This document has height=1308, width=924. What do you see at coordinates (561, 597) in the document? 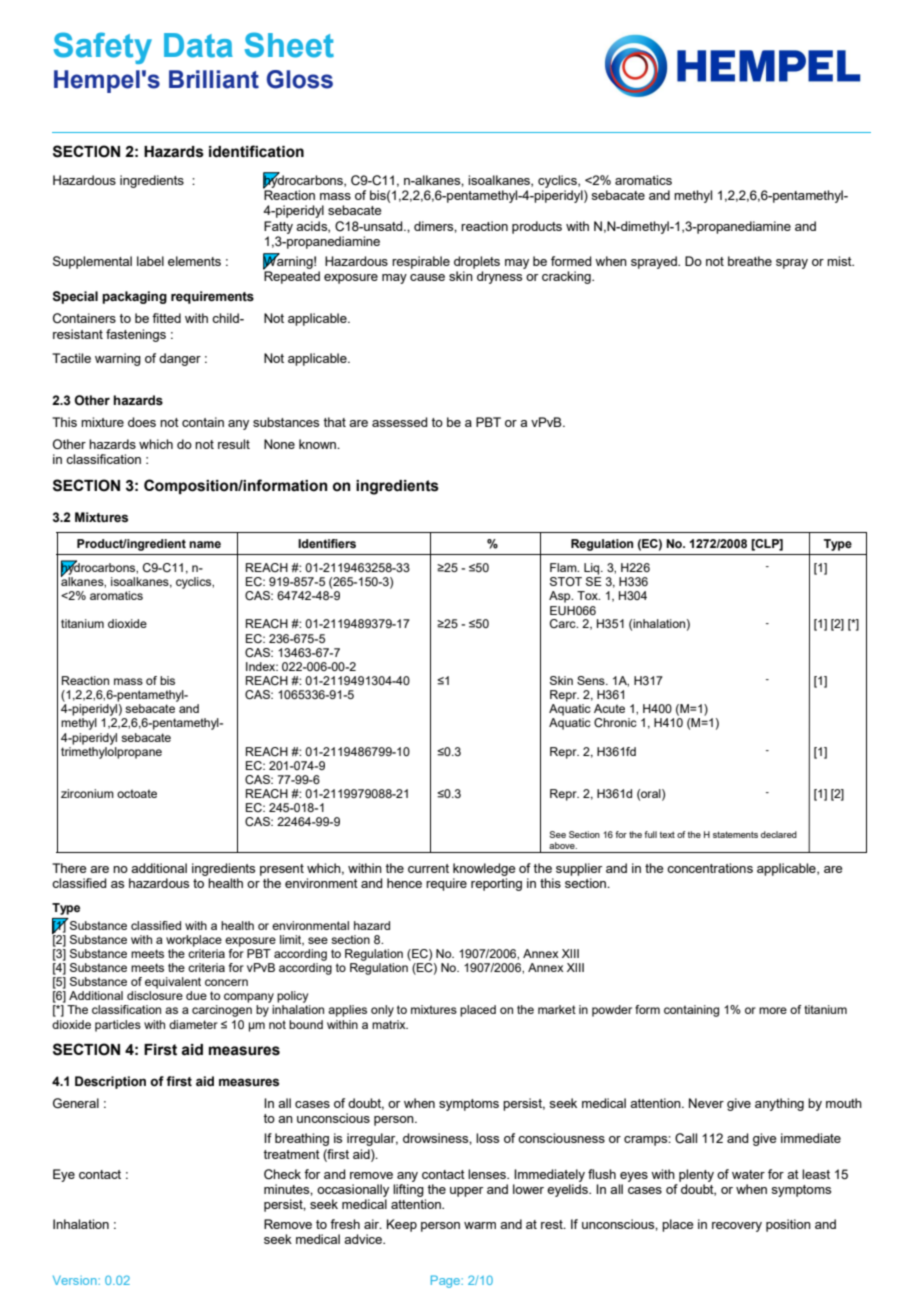
I see `Asp` at bounding box center [561, 597].
